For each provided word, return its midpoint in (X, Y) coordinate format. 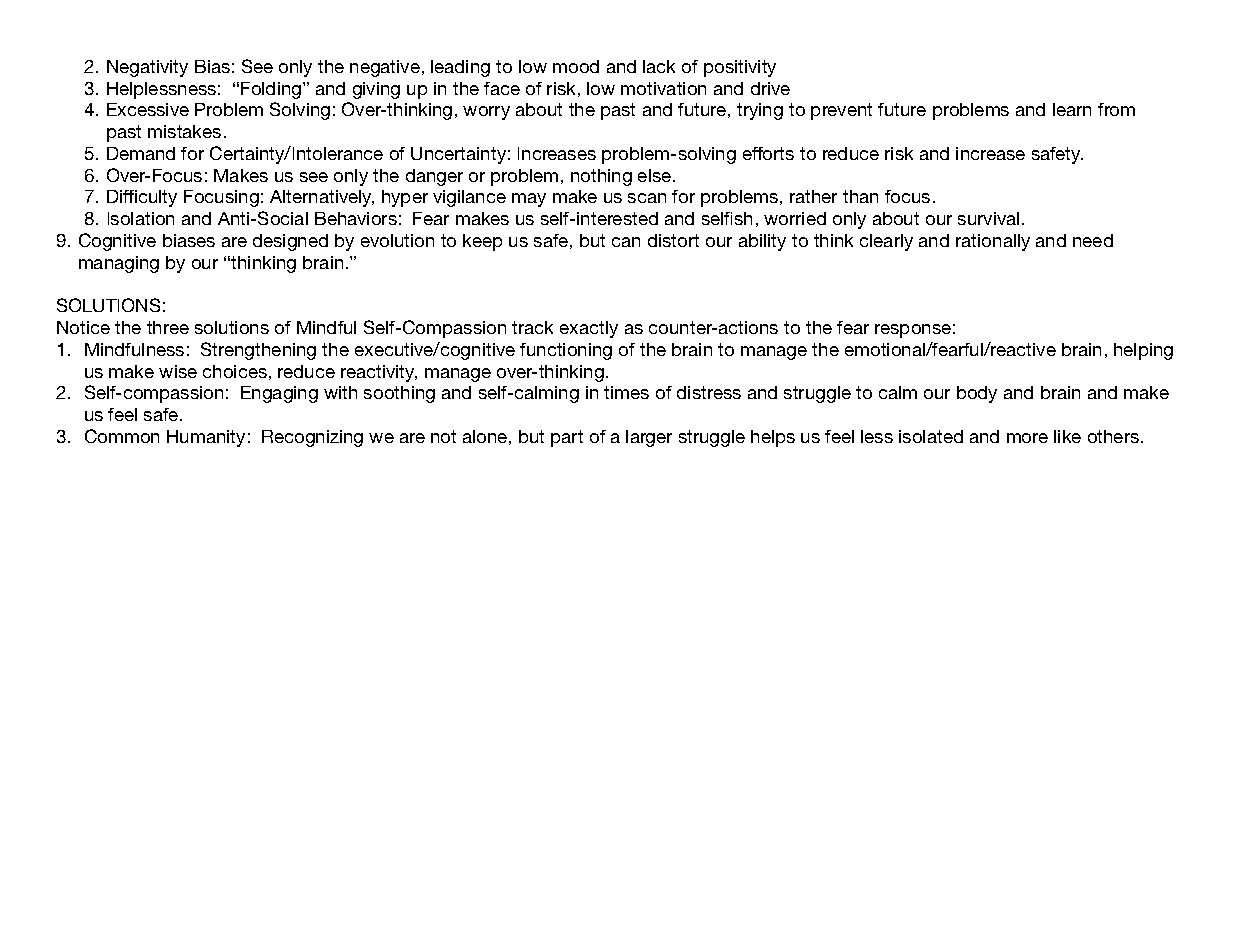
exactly (589, 329)
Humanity (206, 438)
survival (988, 218)
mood (576, 66)
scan (647, 198)
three (168, 327)
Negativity (147, 68)
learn (1072, 109)
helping (1143, 351)
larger (649, 438)
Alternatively (322, 198)
